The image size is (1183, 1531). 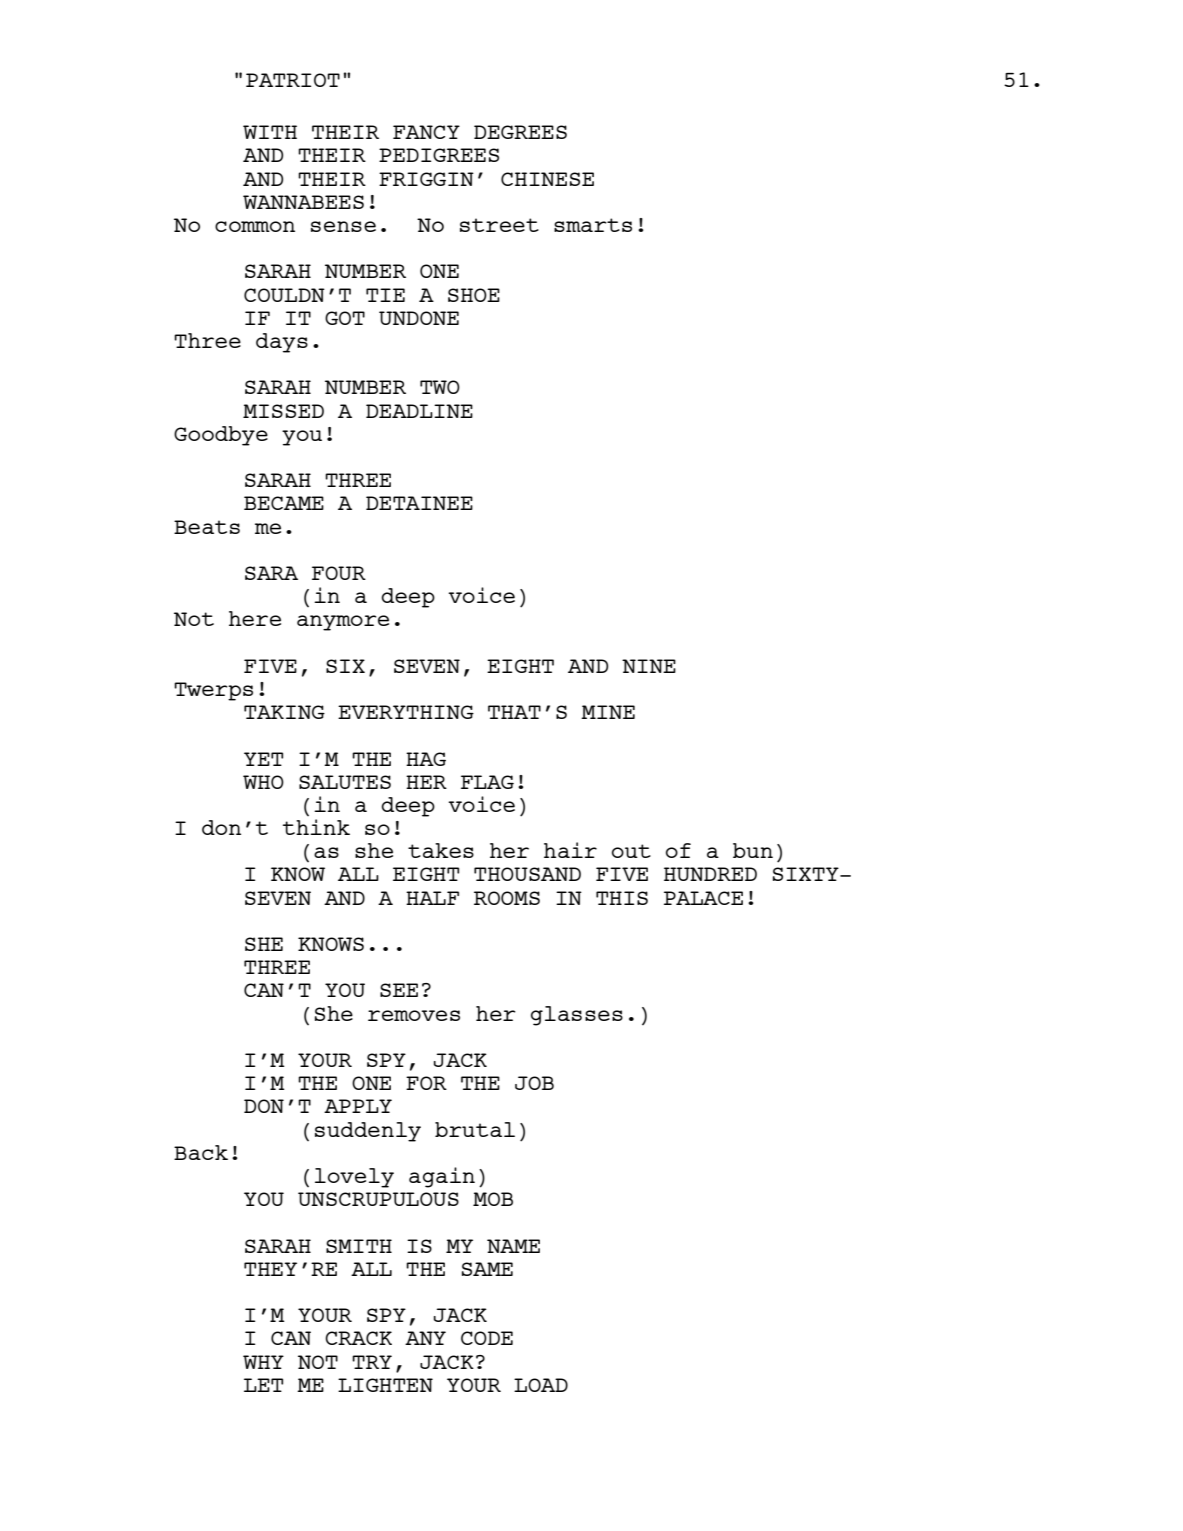 I want to click on CODE, so click(x=487, y=1338).
